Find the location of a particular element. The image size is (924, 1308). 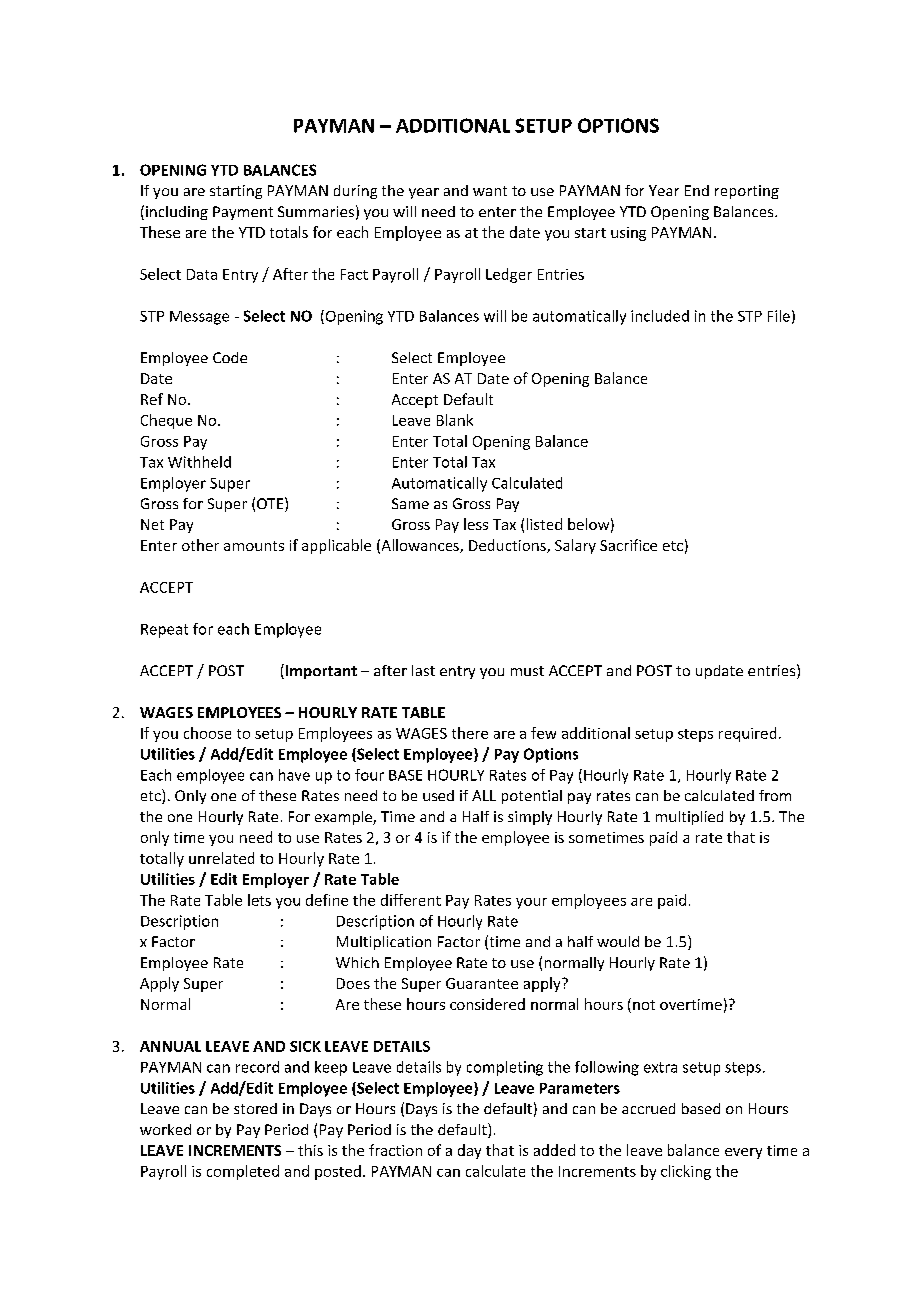

clicking is located at coordinates (686, 1172).
